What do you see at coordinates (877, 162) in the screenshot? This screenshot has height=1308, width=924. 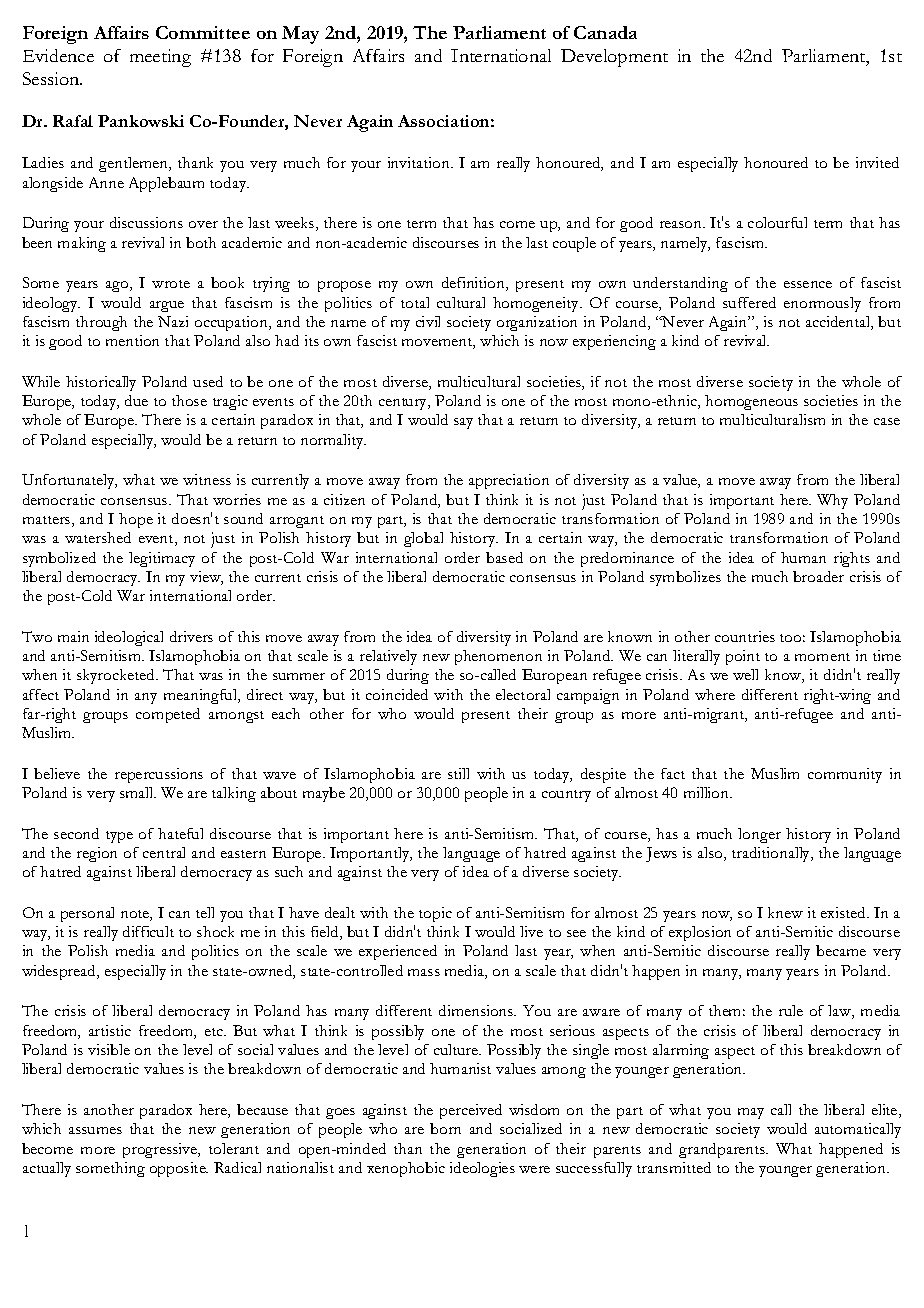 I see `invited` at bounding box center [877, 162].
